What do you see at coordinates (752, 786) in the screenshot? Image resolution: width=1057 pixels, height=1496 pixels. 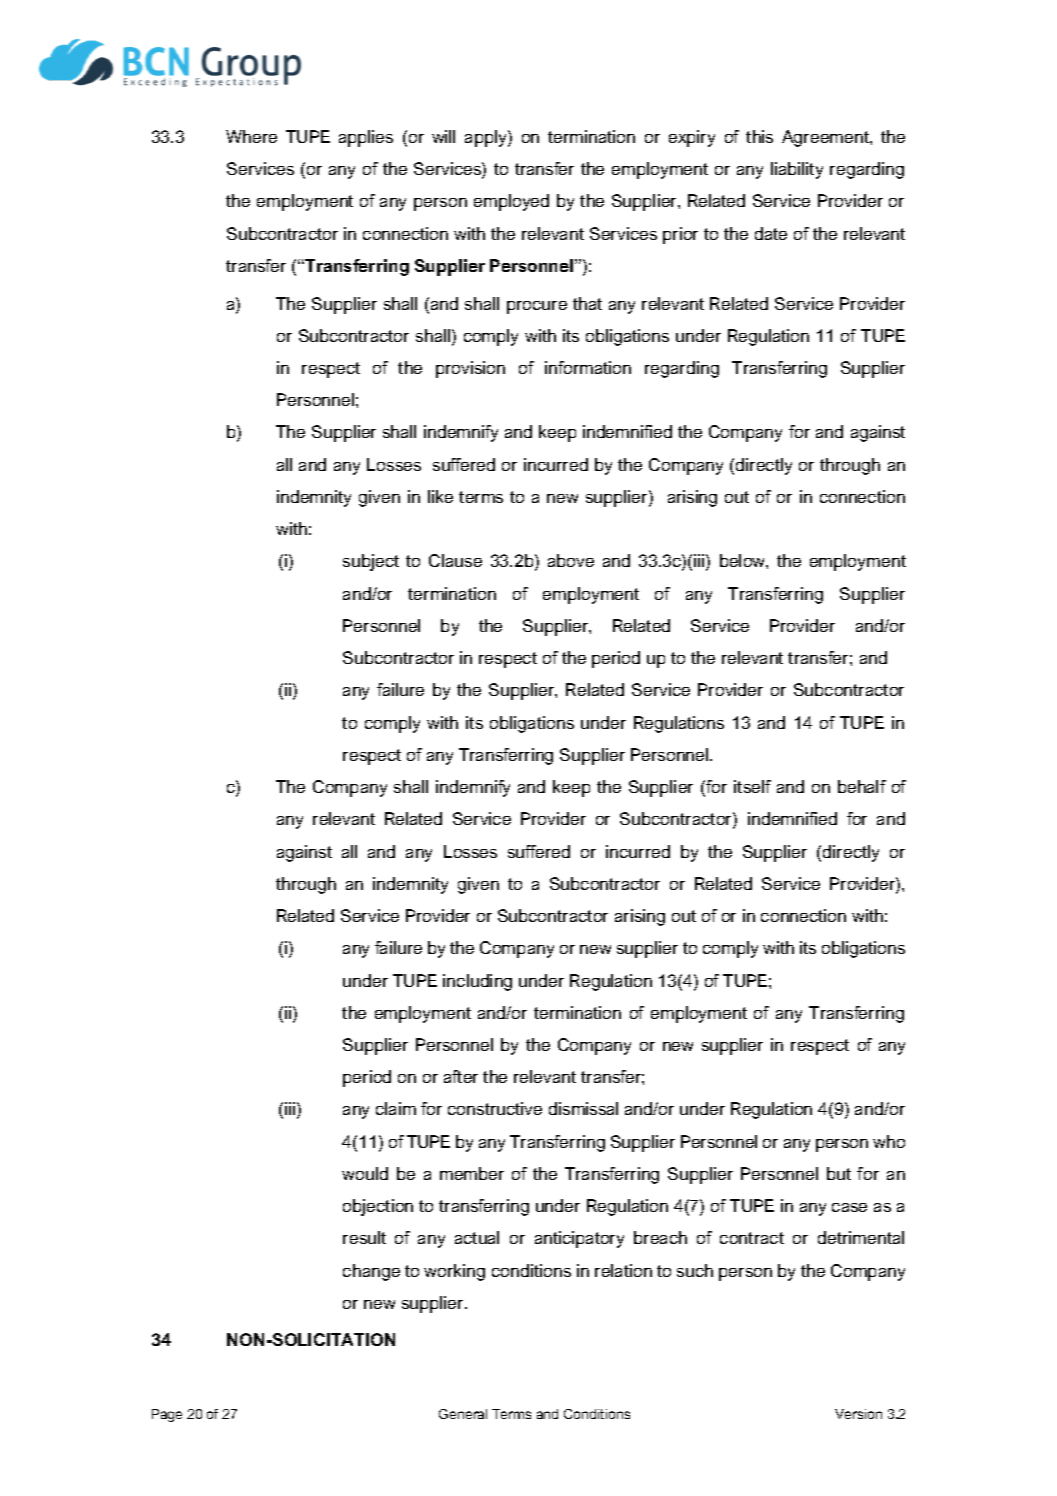 I see `itself` at bounding box center [752, 786].
